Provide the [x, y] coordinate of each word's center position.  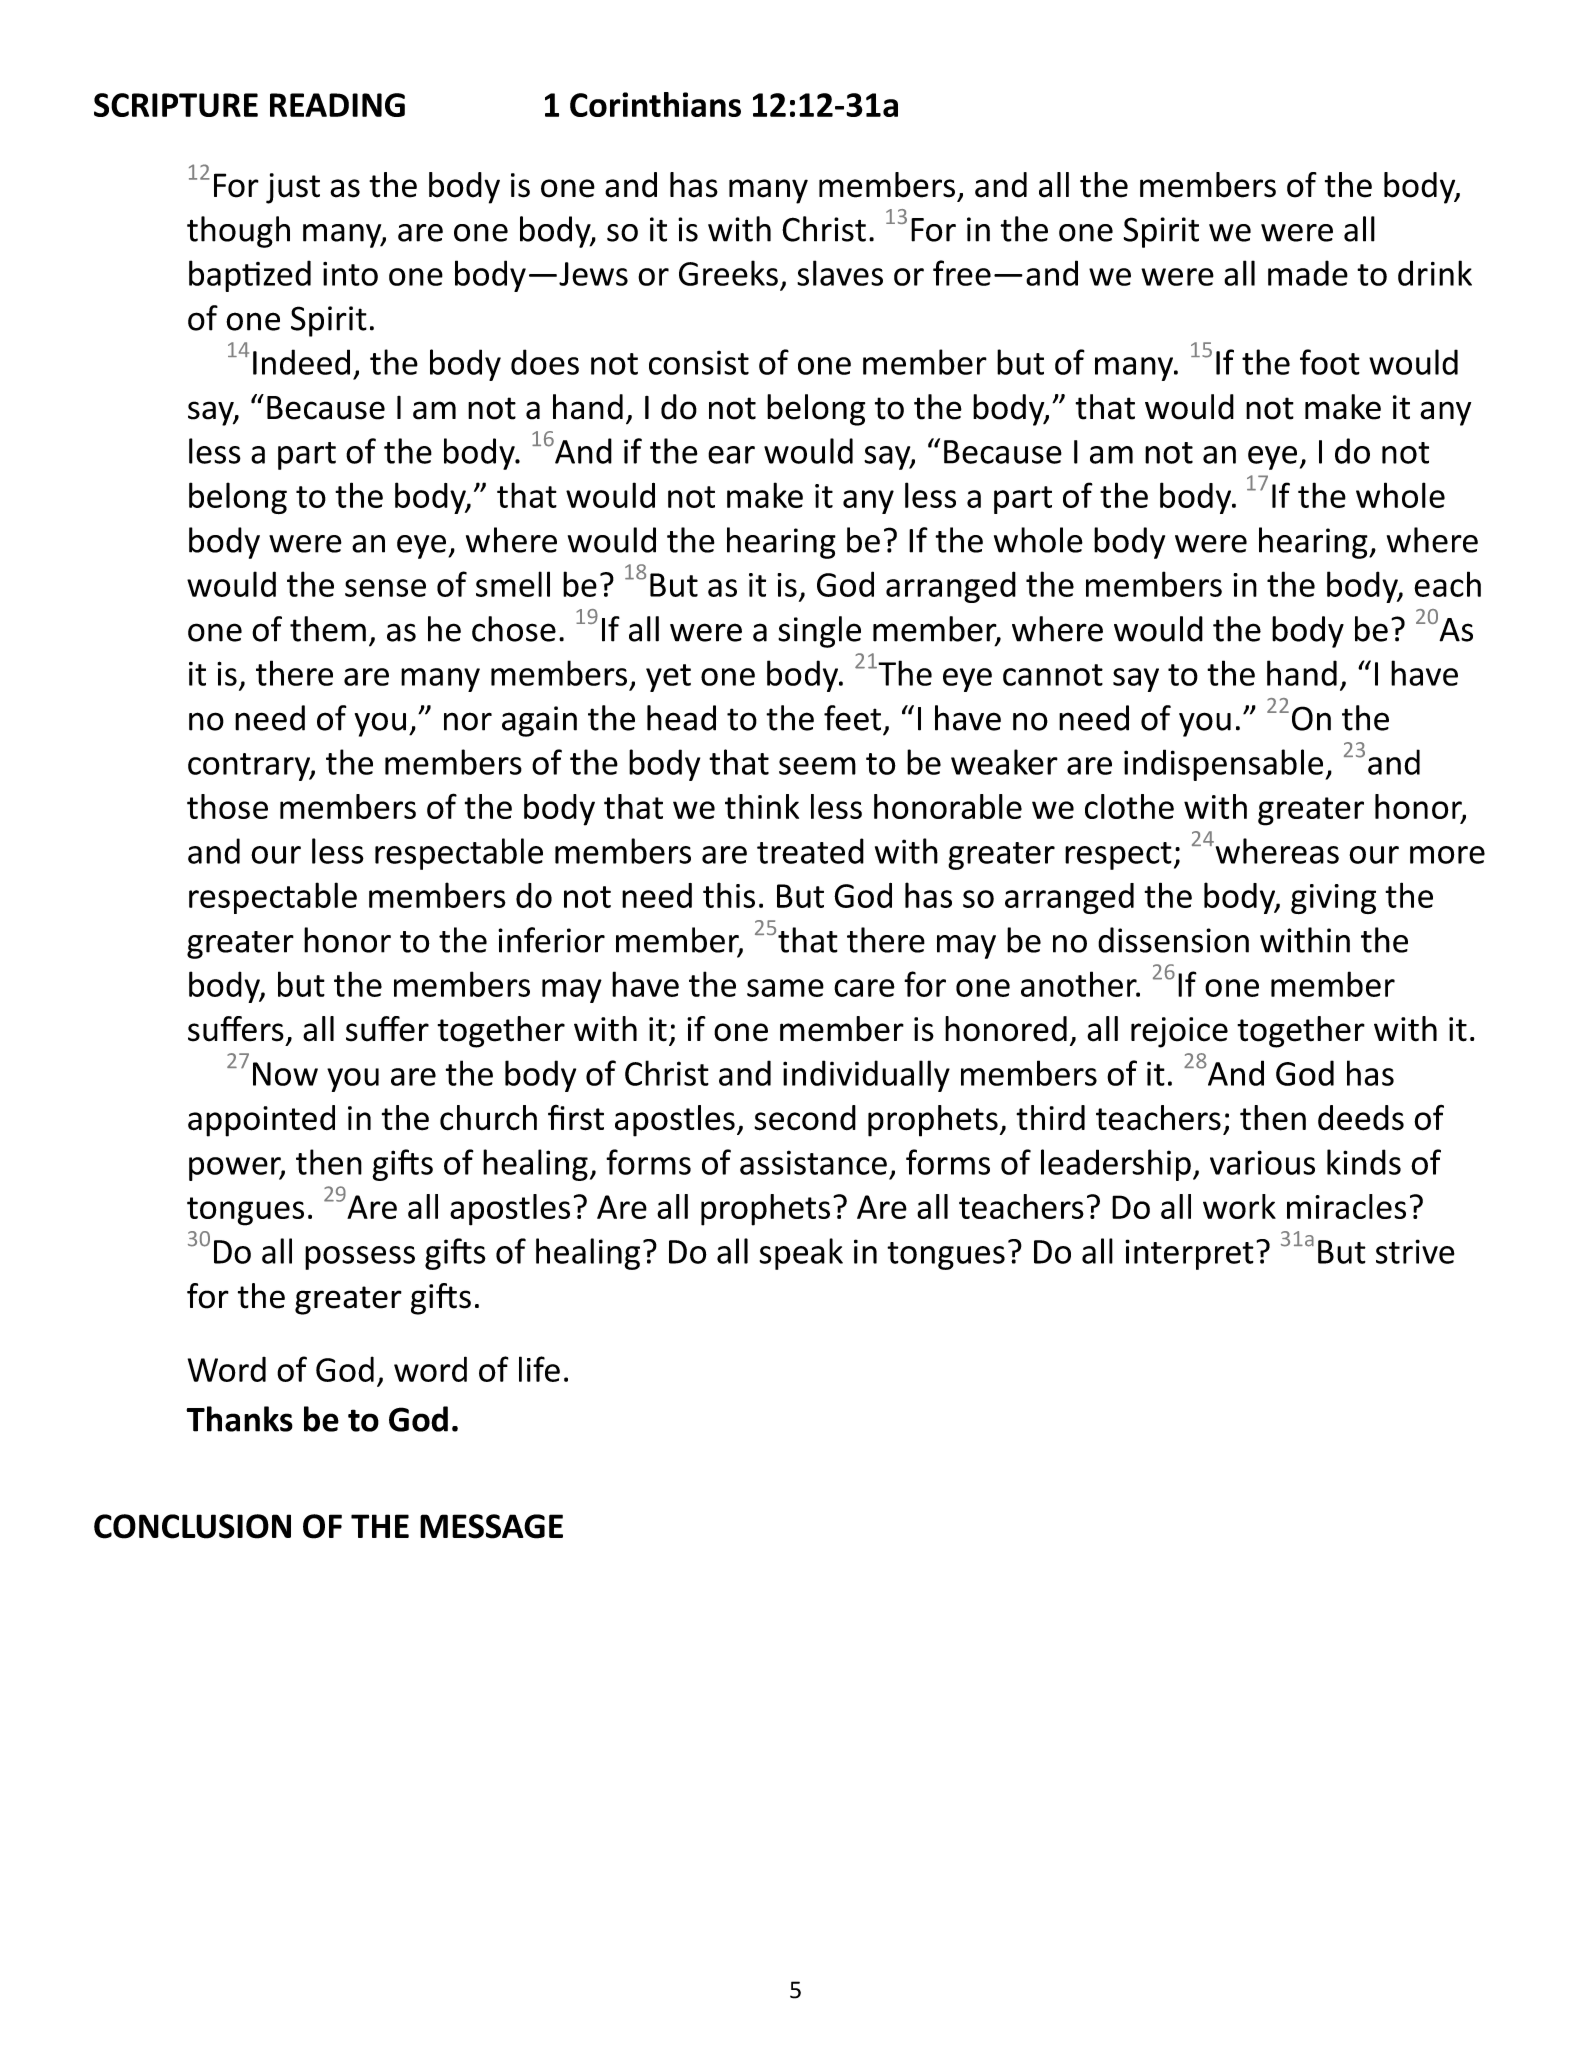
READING [337, 105]
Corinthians [655, 104]
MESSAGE [491, 1526]
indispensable [1225, 765]
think [762, 806]
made [1308, 273]
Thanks [239, 1419]
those [227, 806]
